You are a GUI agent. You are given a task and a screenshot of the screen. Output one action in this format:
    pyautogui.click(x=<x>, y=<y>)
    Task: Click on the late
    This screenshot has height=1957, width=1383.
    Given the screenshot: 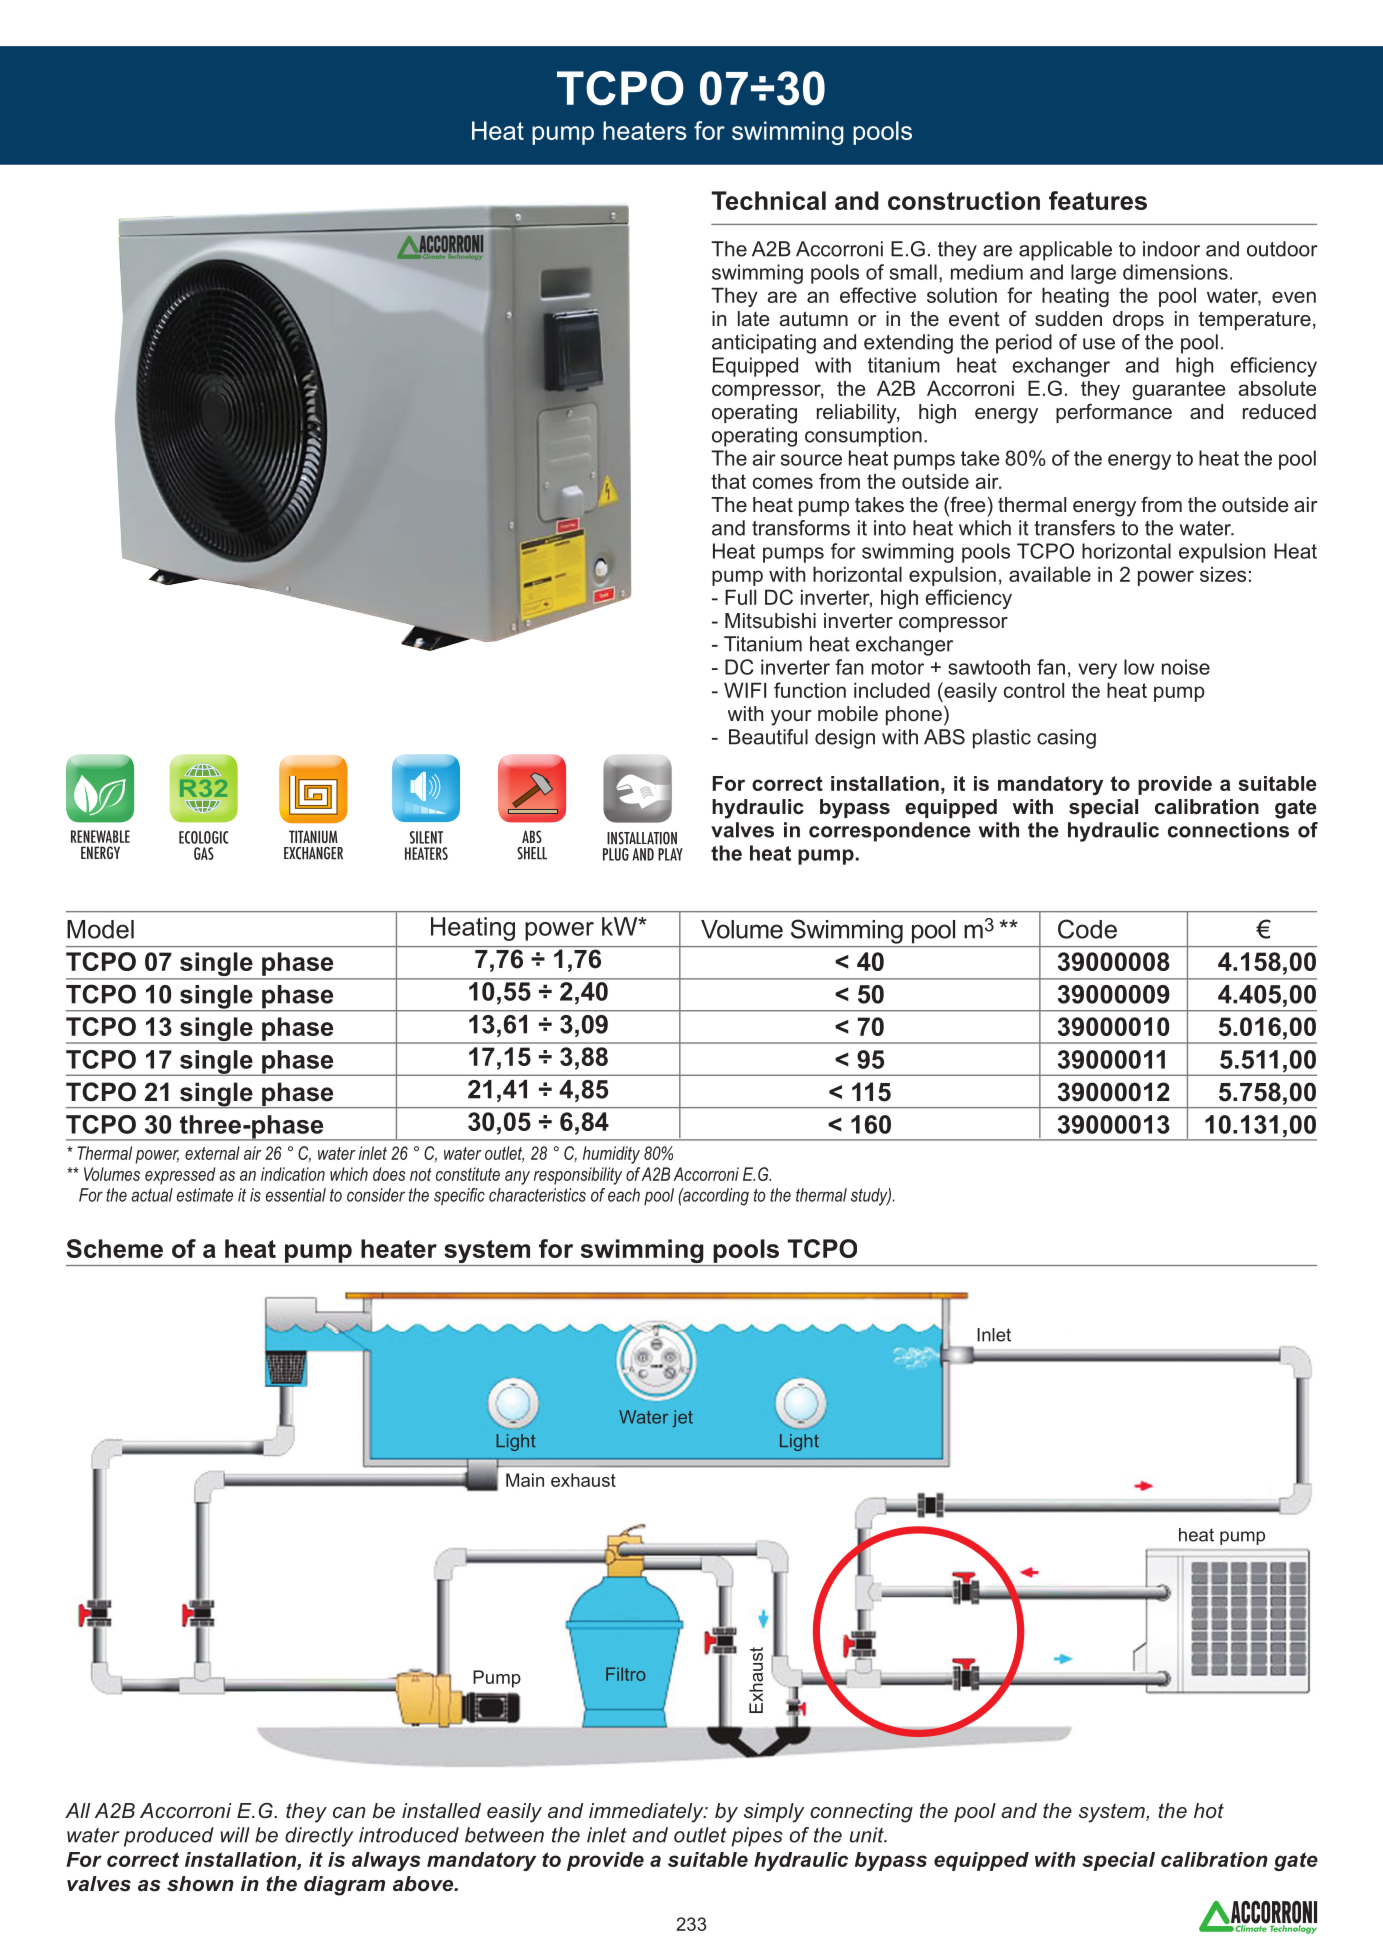 What is the action you would take?
    pyautogui.click(x=754, y=319)
